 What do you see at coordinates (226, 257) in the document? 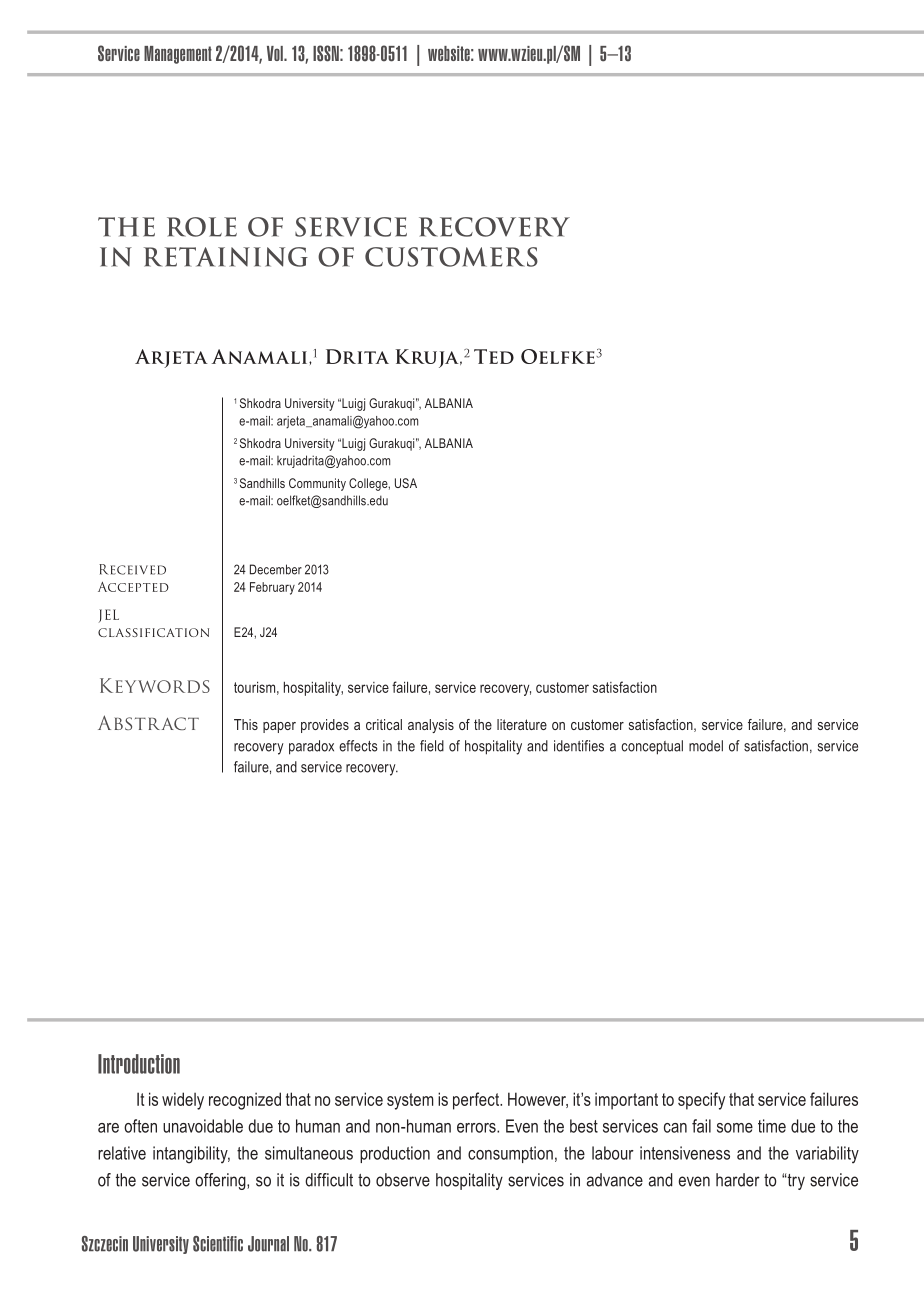
I see `RETAINING` at bounding box center [226, 257].
